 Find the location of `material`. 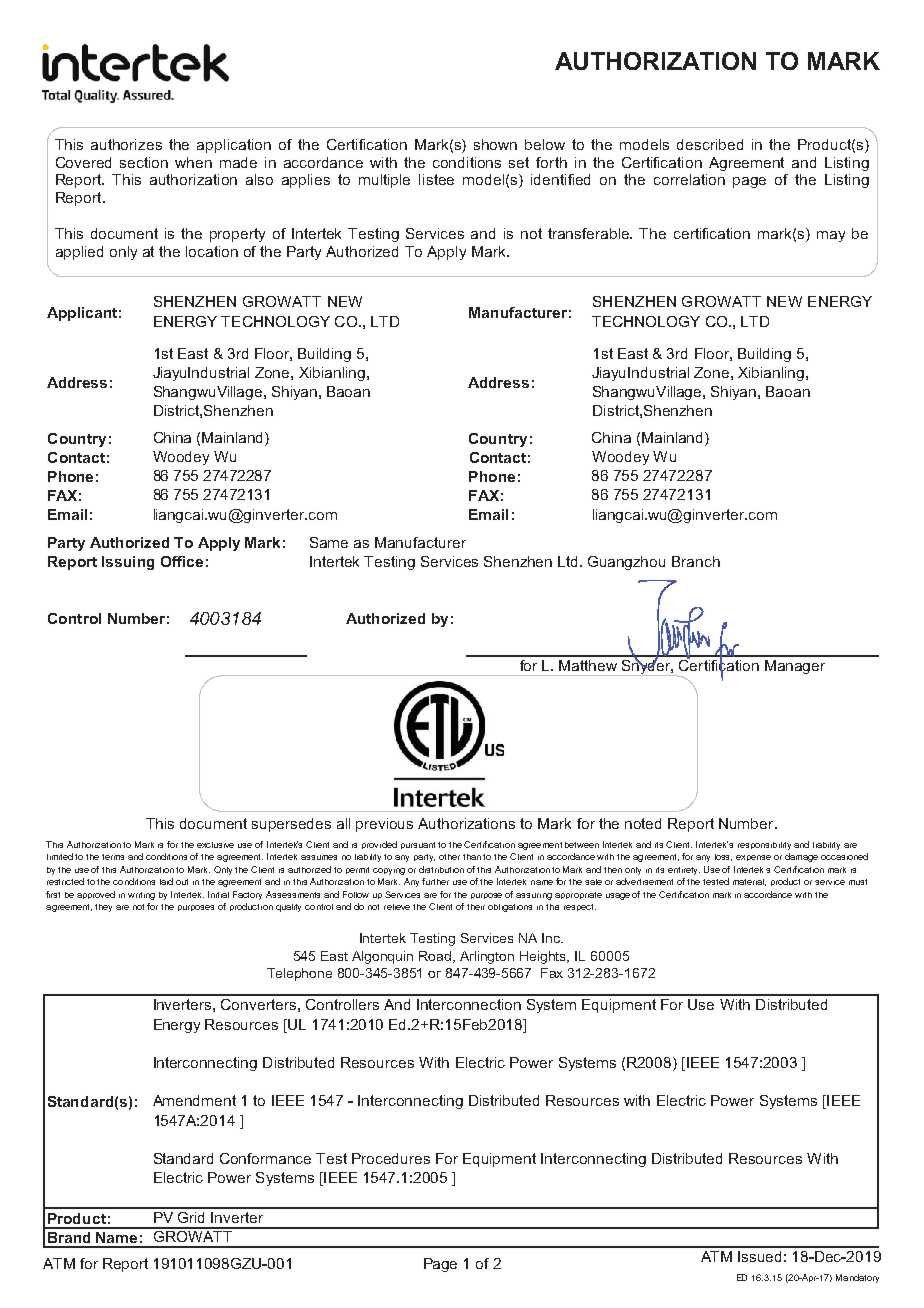

material is located at coordinates (749, 882).
